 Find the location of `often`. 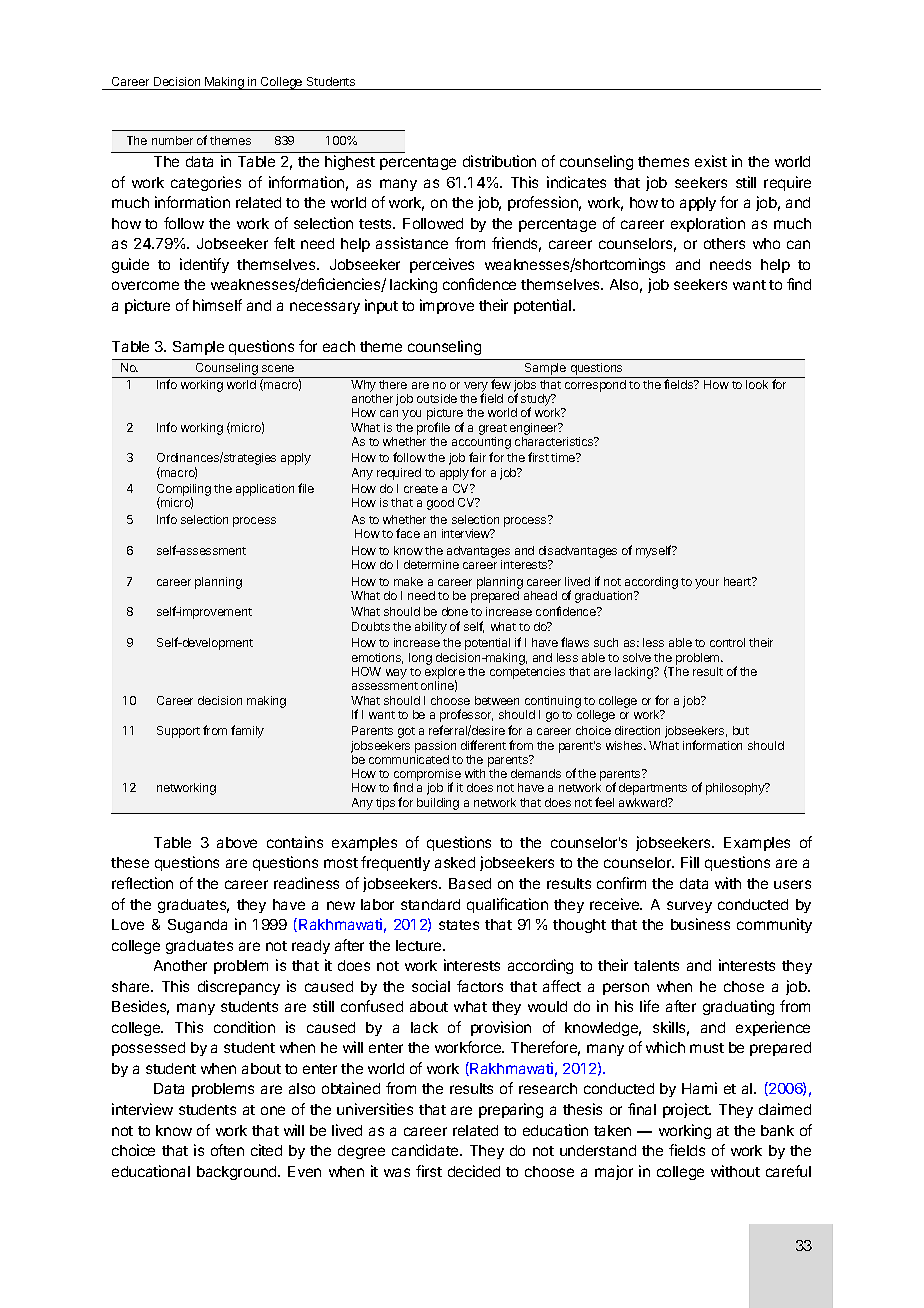

often is located at coordinates (227, 1150).
